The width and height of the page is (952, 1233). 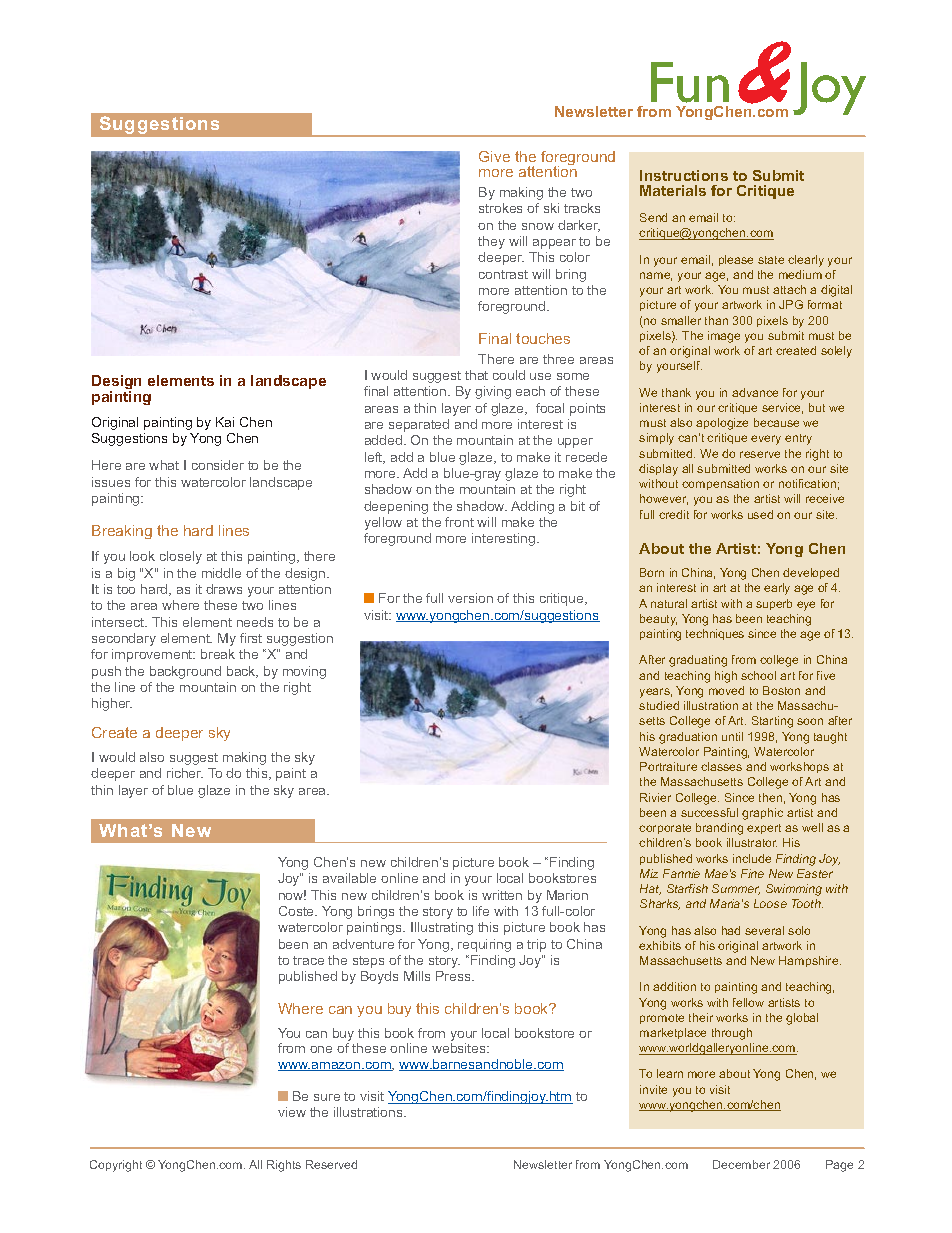 I want to click on version, so click(x=470, y=598).
